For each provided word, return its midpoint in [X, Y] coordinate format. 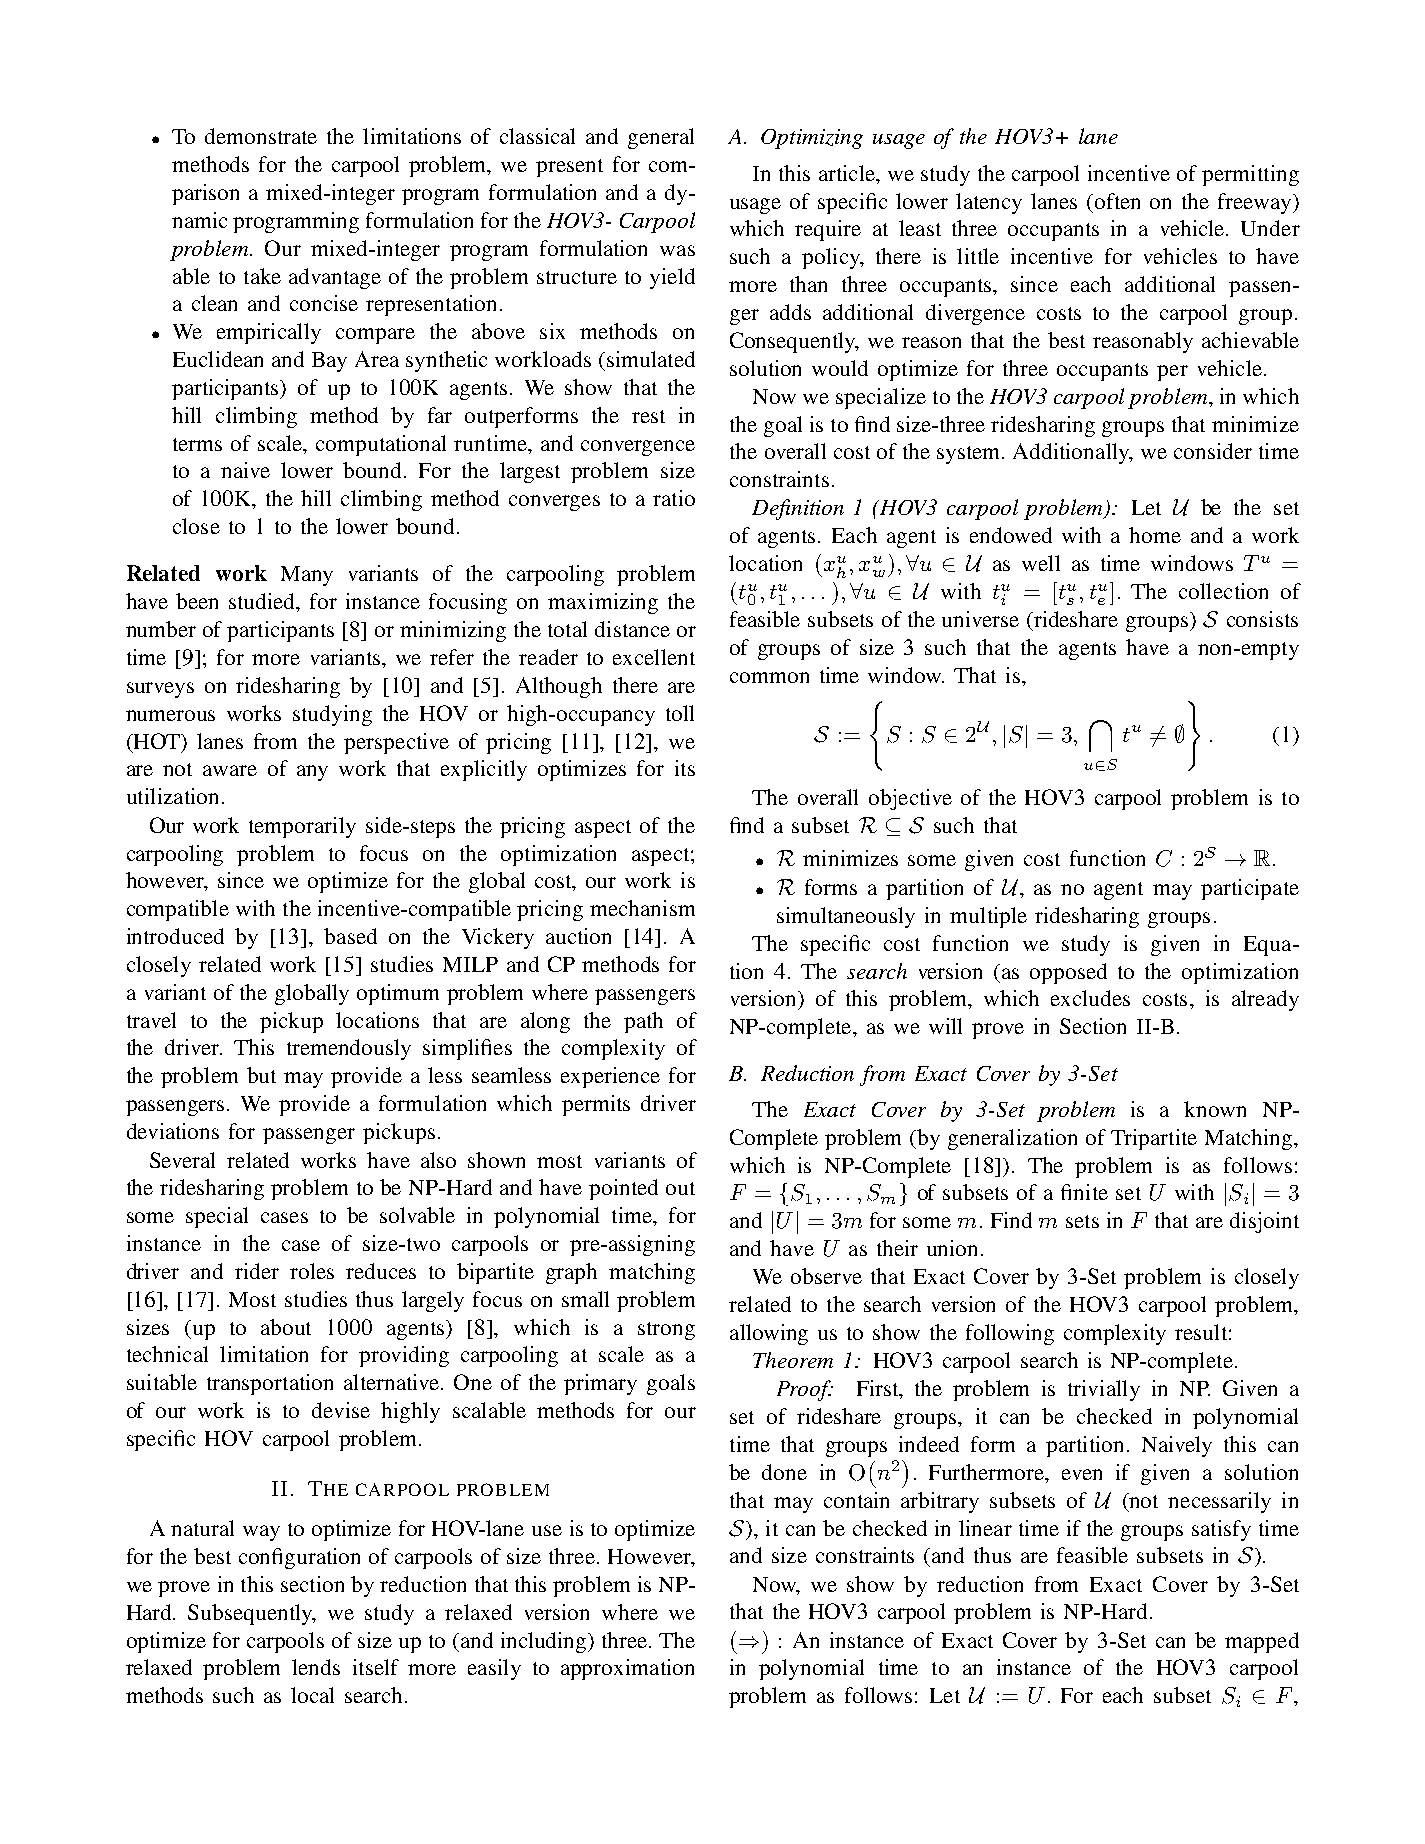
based [350, 936]
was [677, 250]
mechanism [642, 908]
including [545, 1642]
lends [316, 1667]
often [1117, 201]
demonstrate [261, 136]
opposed [1068, 973]
